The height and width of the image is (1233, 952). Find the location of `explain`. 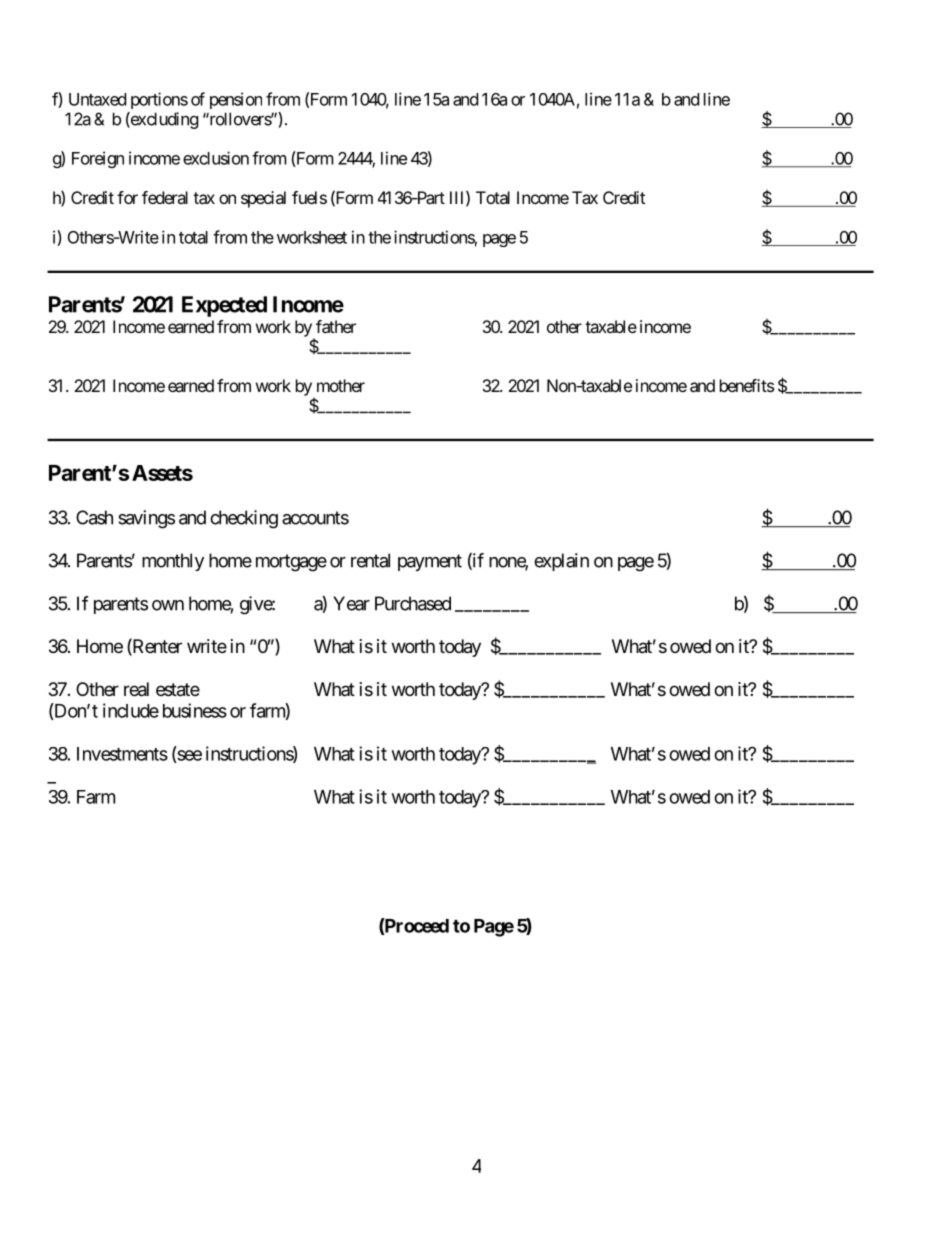

explain is located at coordinates (561, 562).
